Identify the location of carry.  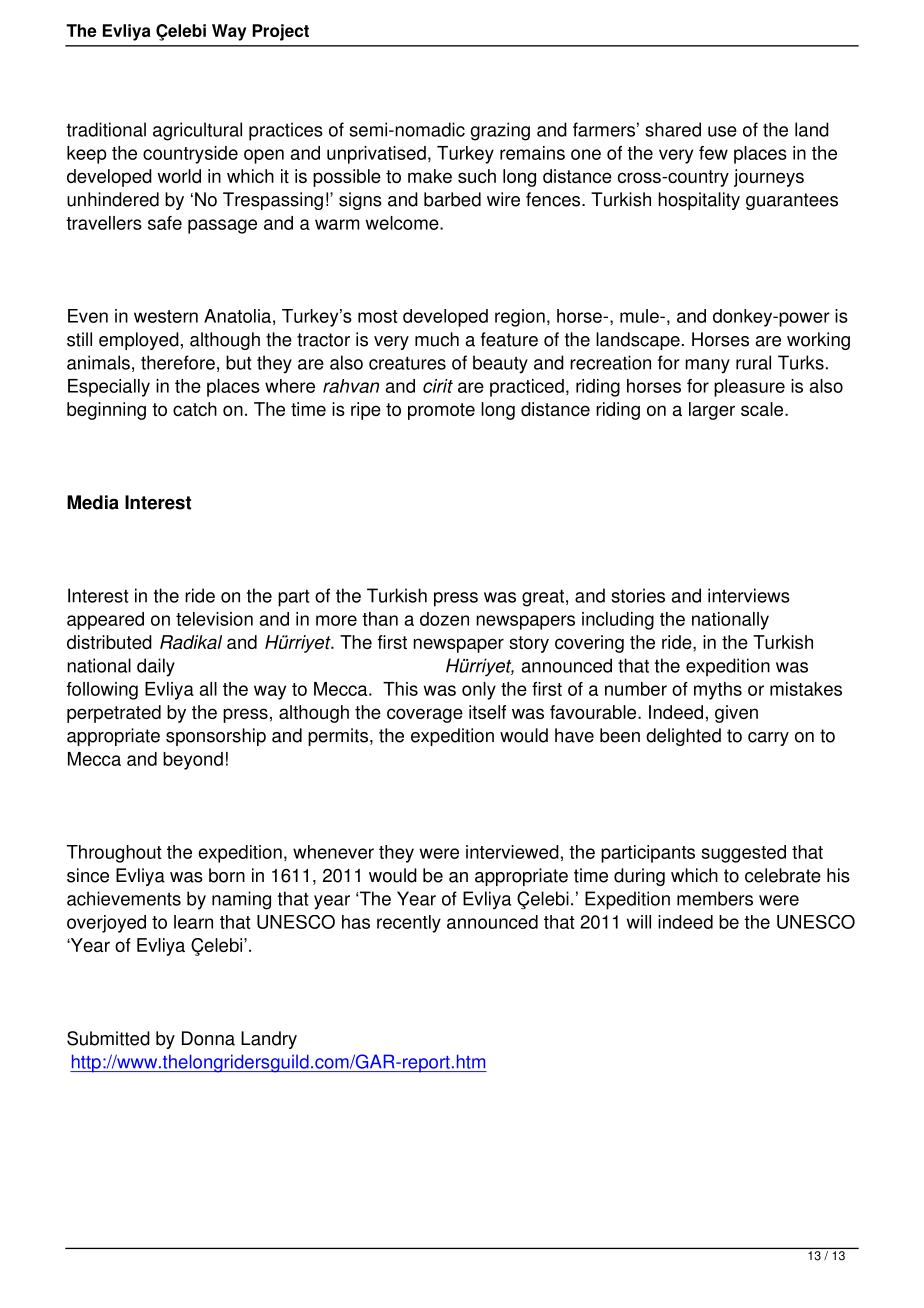
(768, 739).
